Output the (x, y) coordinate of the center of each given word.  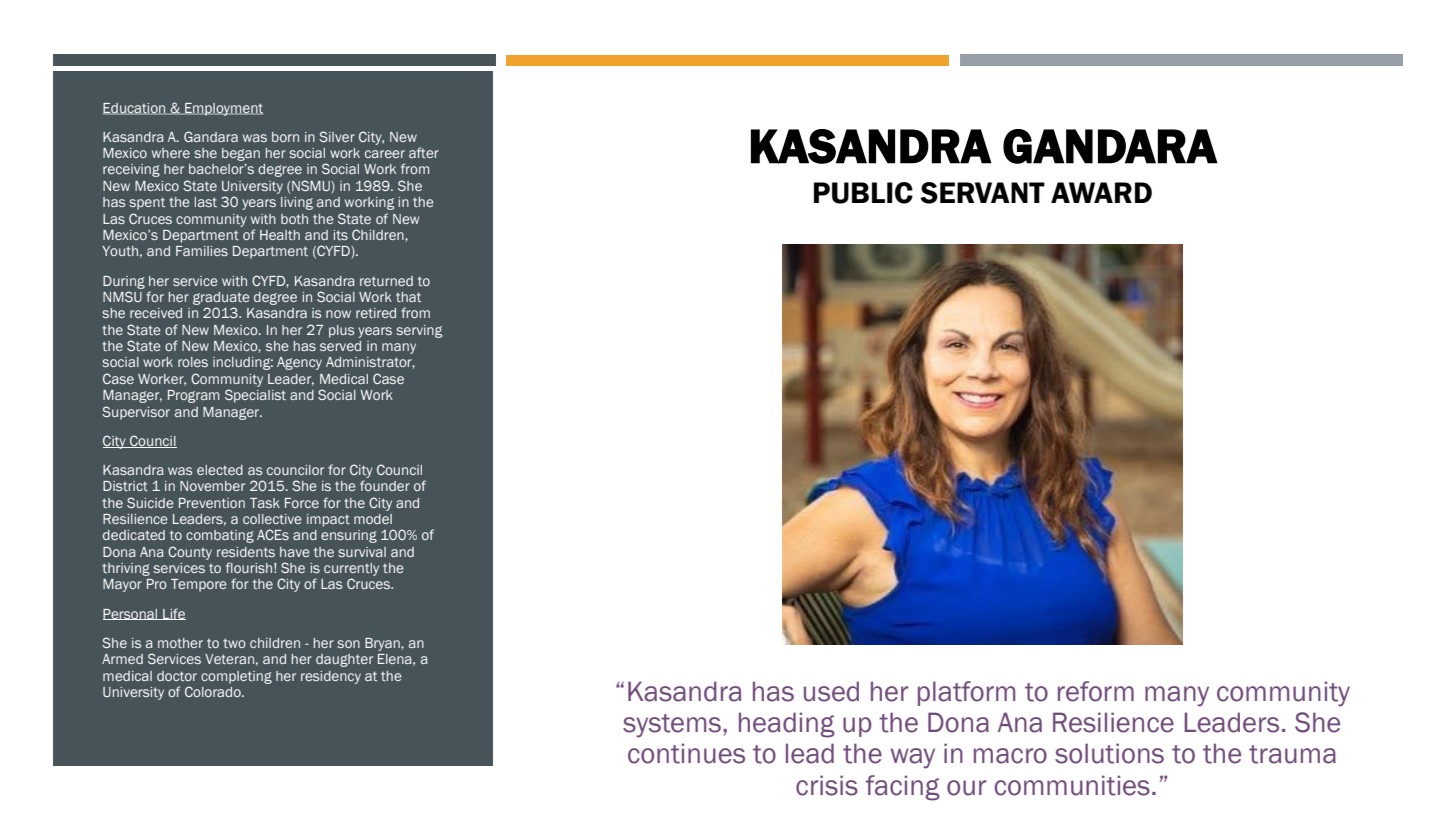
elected (220, 470)
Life (173, 614)
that (408, 297)
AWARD (1101, 192)
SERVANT (982, 193)
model (373, 519)
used (831, 691)
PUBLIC (863, 193)
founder (385, 485)
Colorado (214, 691)
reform (1096, 691)
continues (686, 753)
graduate (221, 298)
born (285, 137)
